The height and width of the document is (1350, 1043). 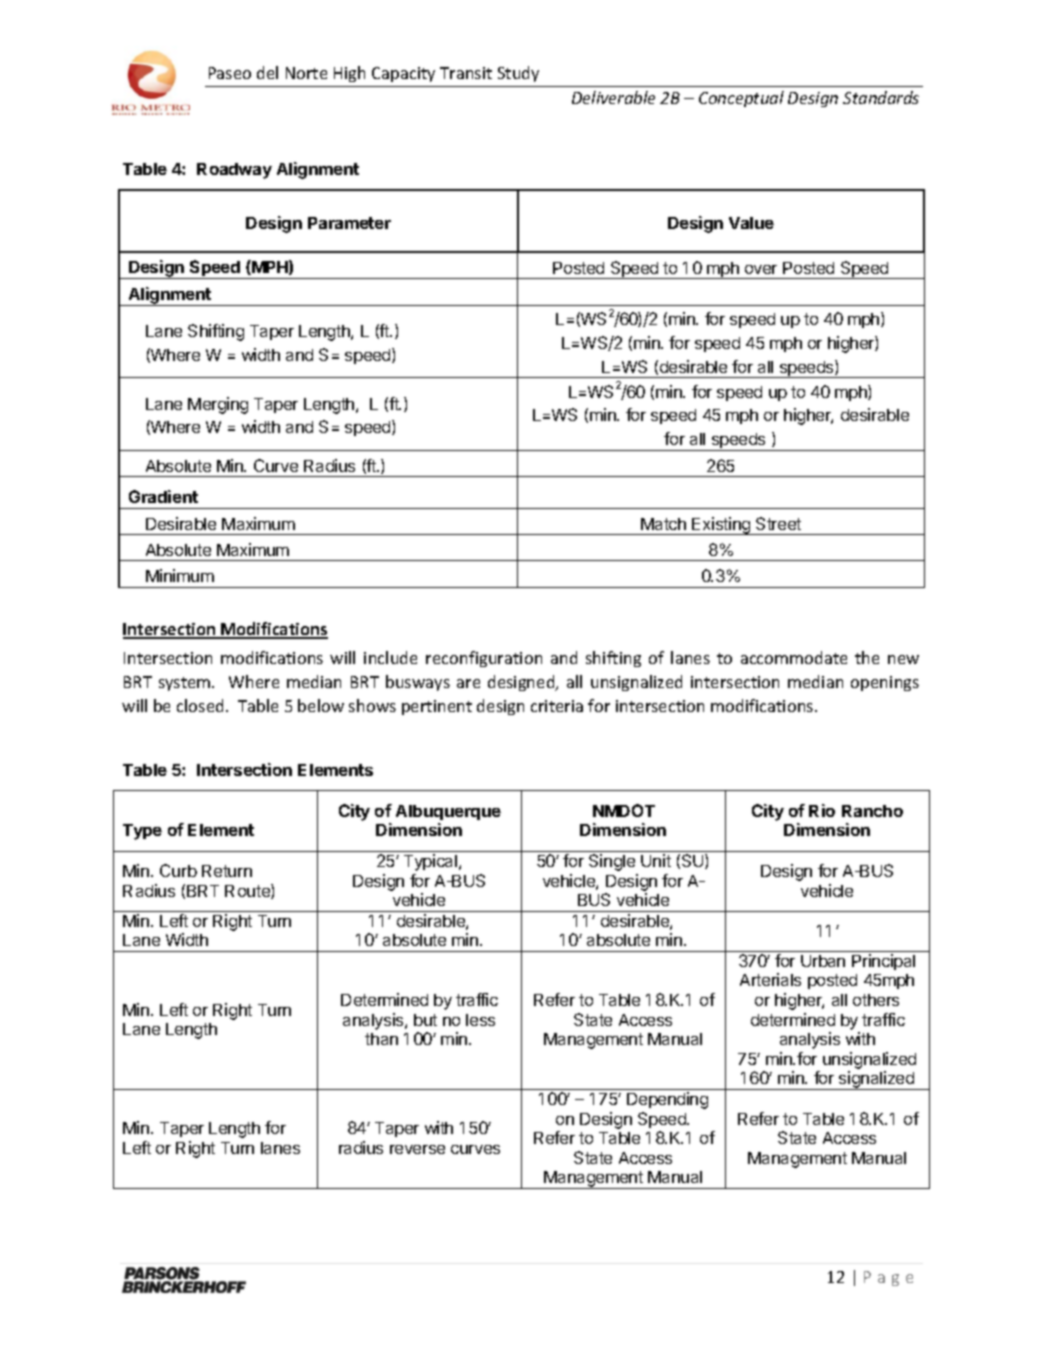 I want to click on over, so click(x=761, y=269).
